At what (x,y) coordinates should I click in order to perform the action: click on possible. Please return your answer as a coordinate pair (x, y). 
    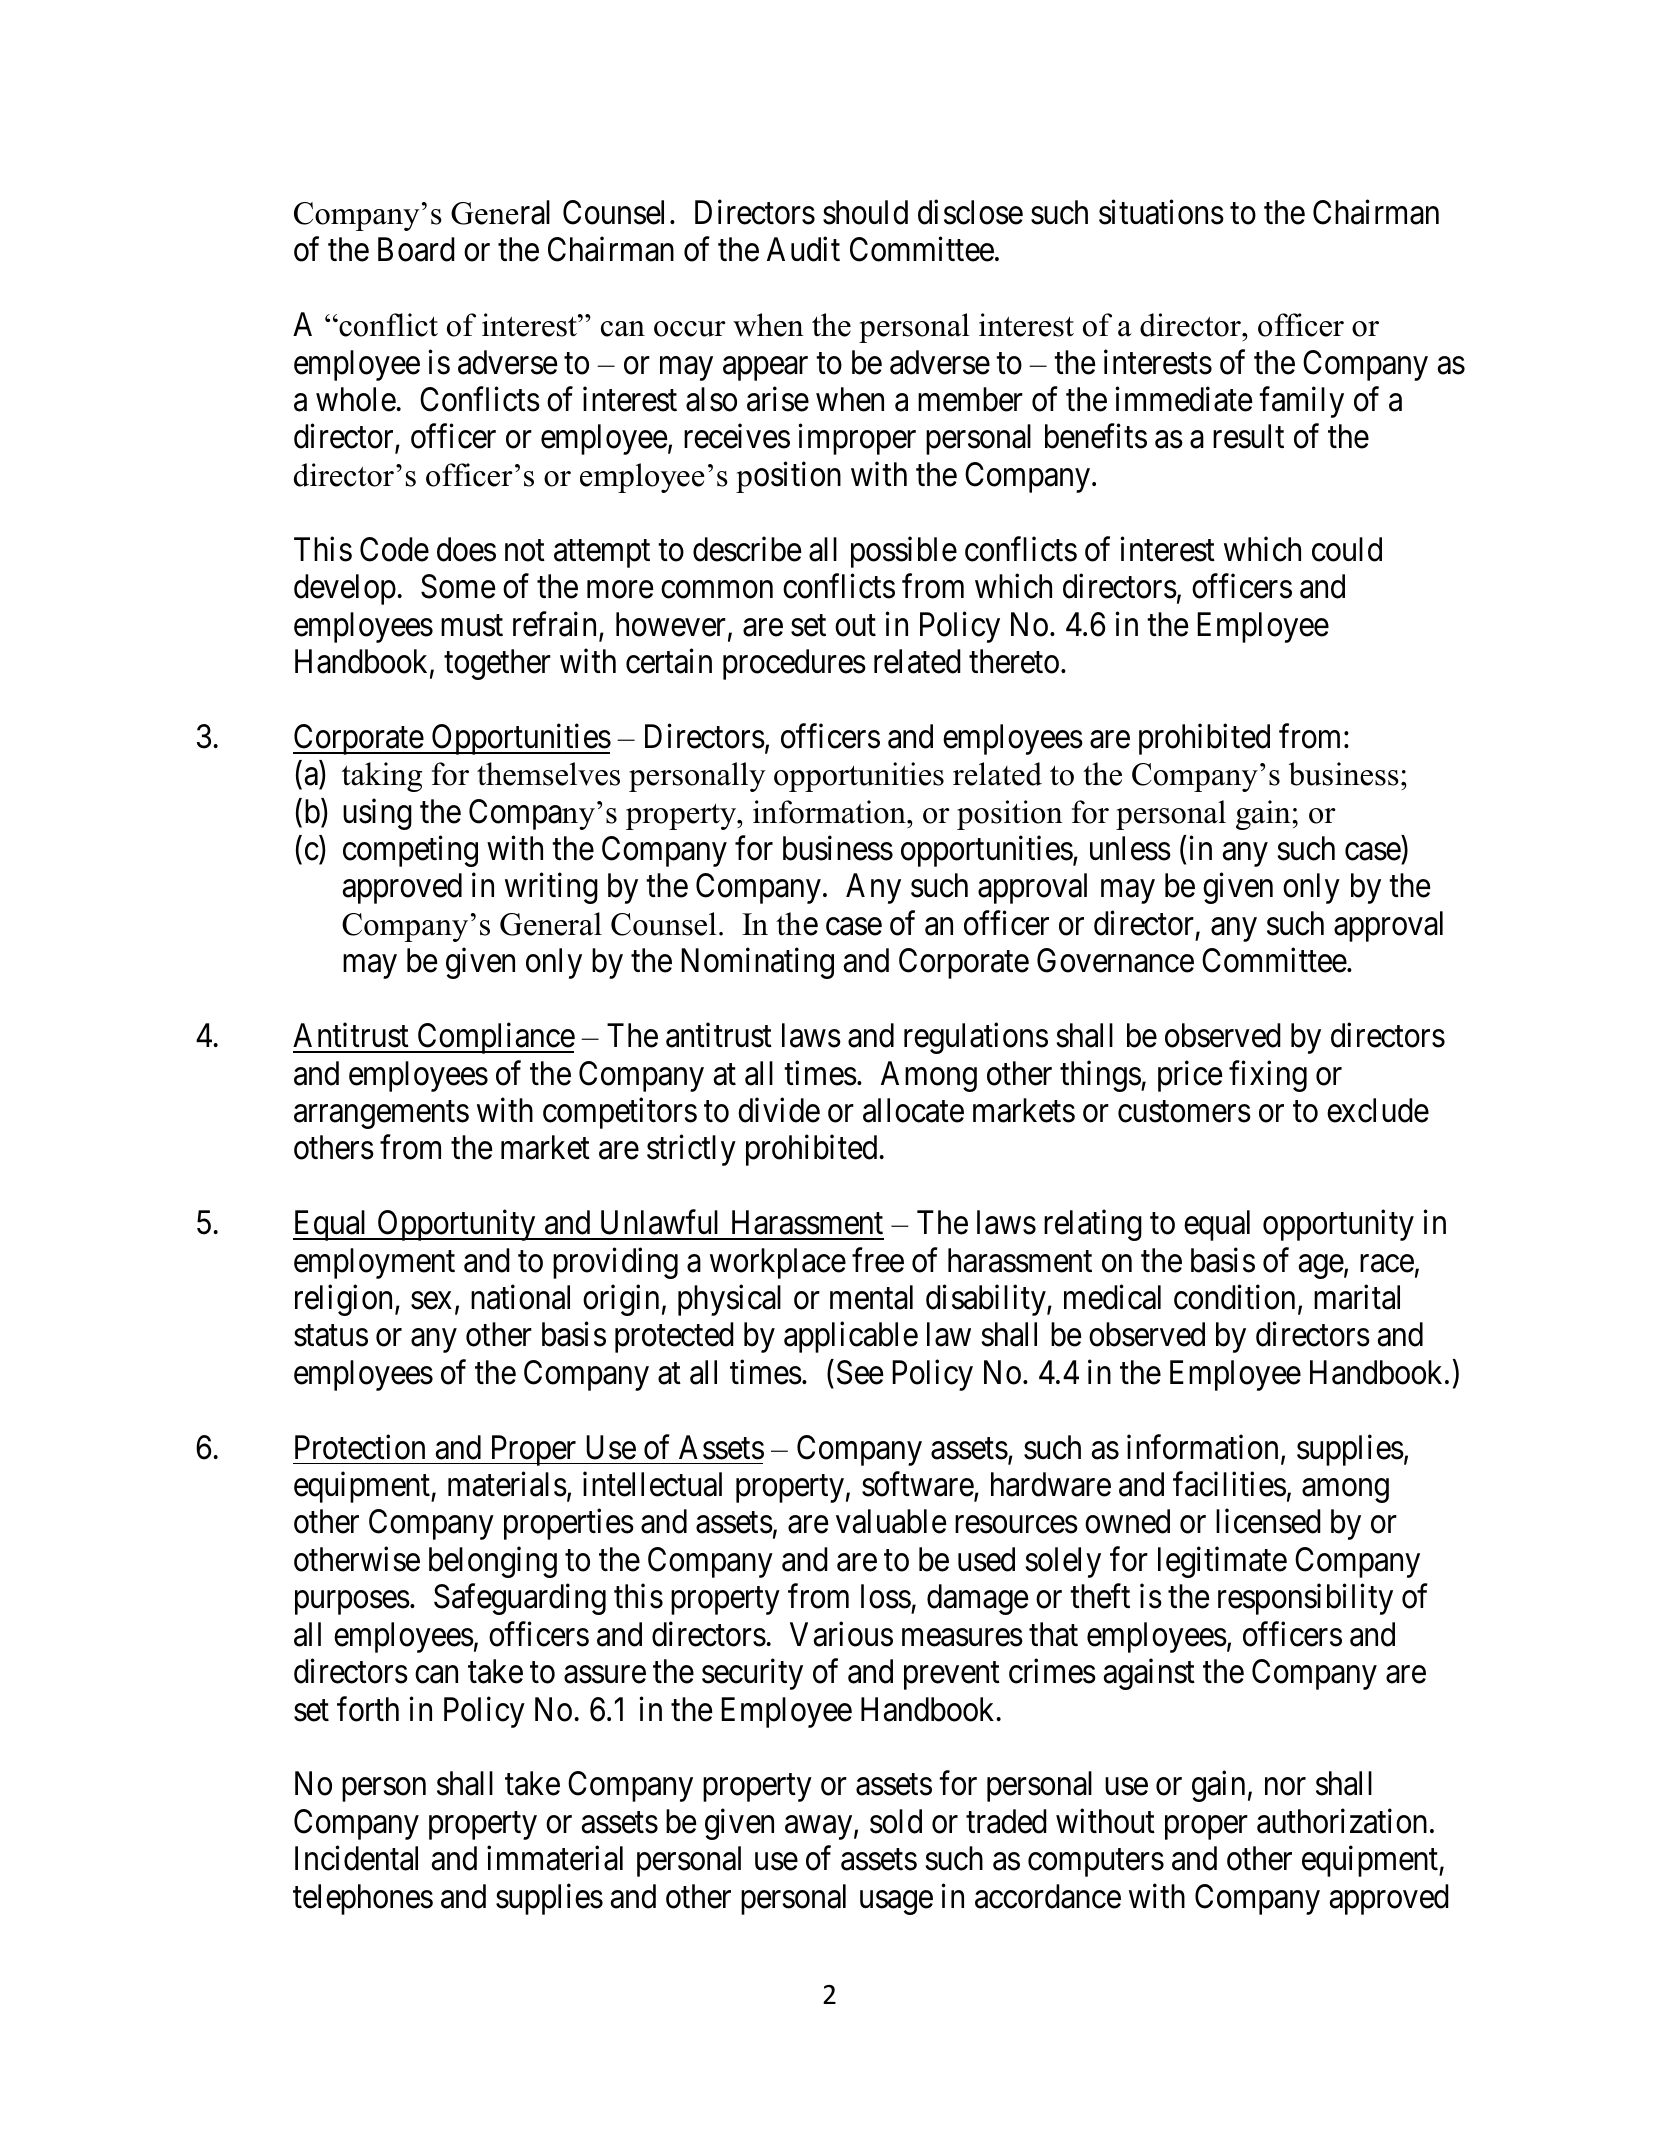
    Looking at the image, I should click on (904, 552).
